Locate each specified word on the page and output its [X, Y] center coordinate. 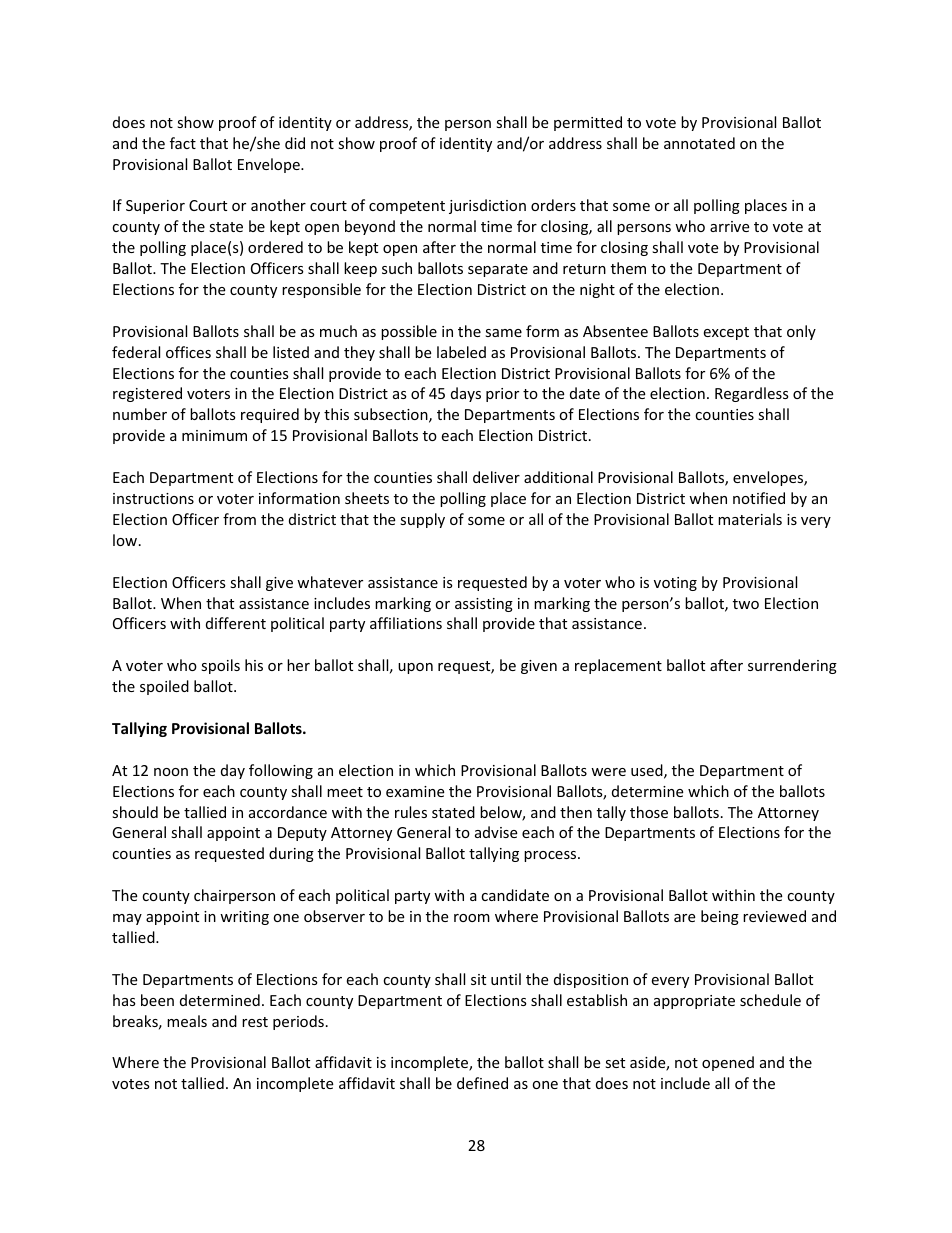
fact [183, 143]
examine [415, 791]
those [649, 812]
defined [482, 1083]
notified [759, 498]
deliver [496, 477]
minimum [214, 435]
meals [187, 1021]
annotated [699, 143]
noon [171, 772]
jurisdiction [487, 206]
